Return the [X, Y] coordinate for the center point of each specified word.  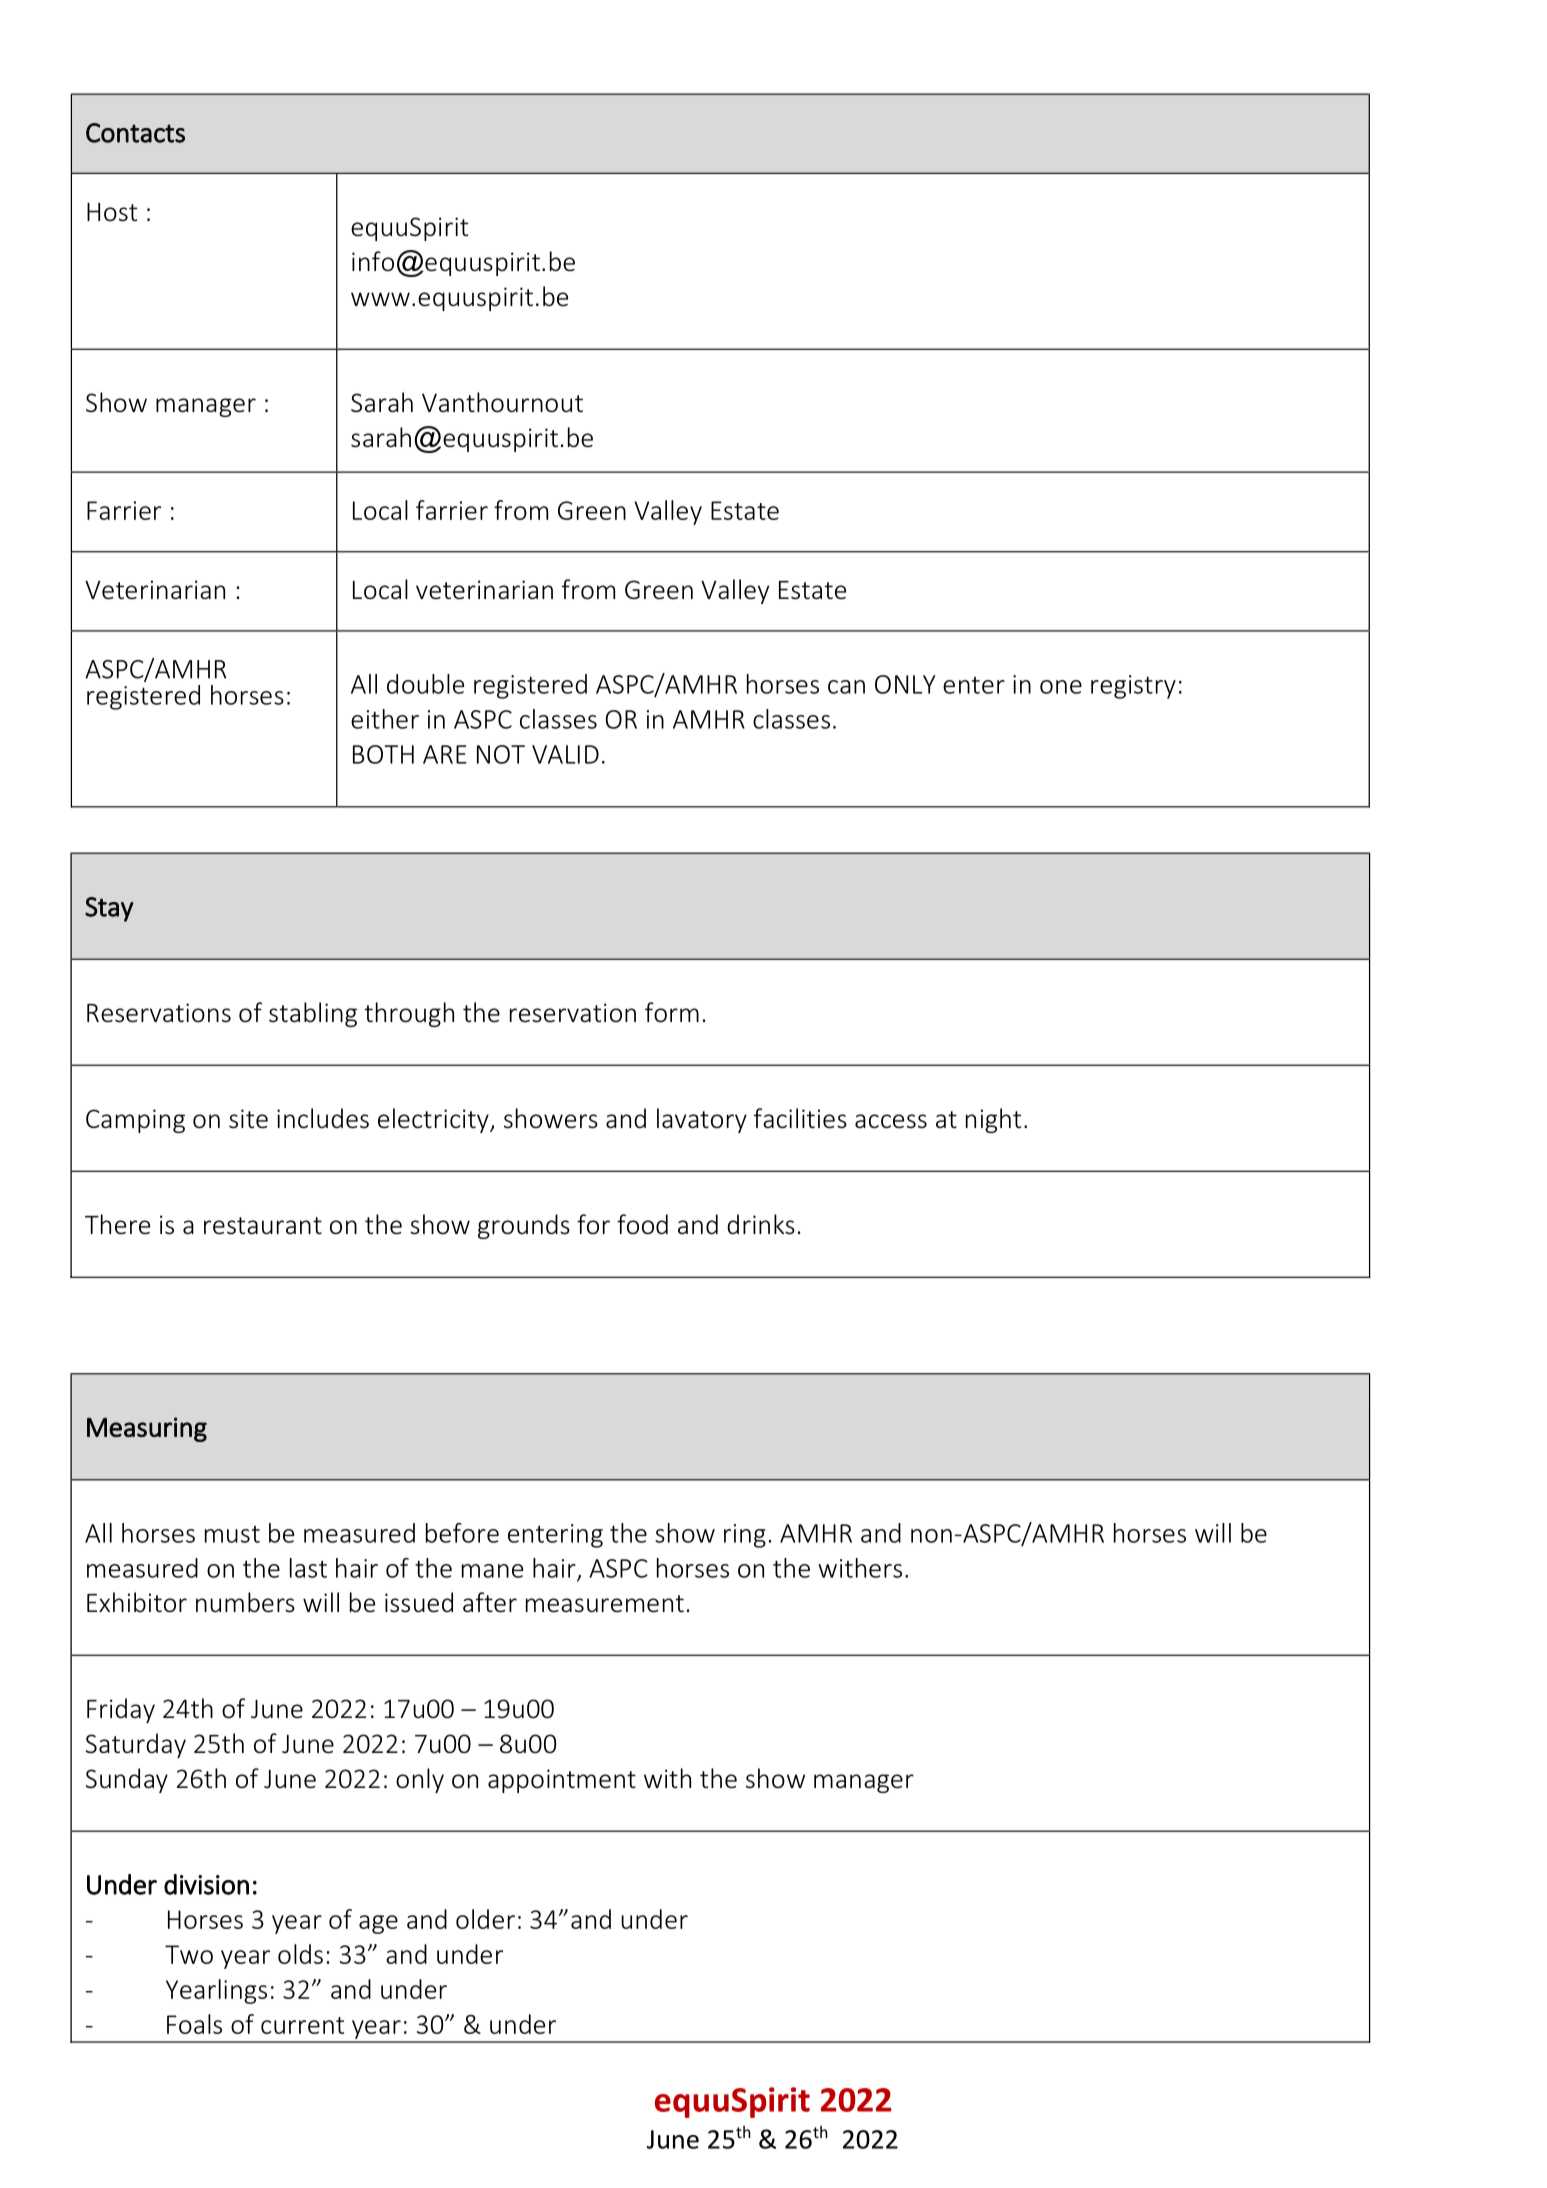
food [642, 1224]
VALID [565, 754]
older [485, 1919]
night [993, 1120]
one [1061, 687]
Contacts [135, 133]
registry [1133, 687]
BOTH [383, 754]
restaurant [263, 1226]
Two [189, 1954]
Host [112, 212]
